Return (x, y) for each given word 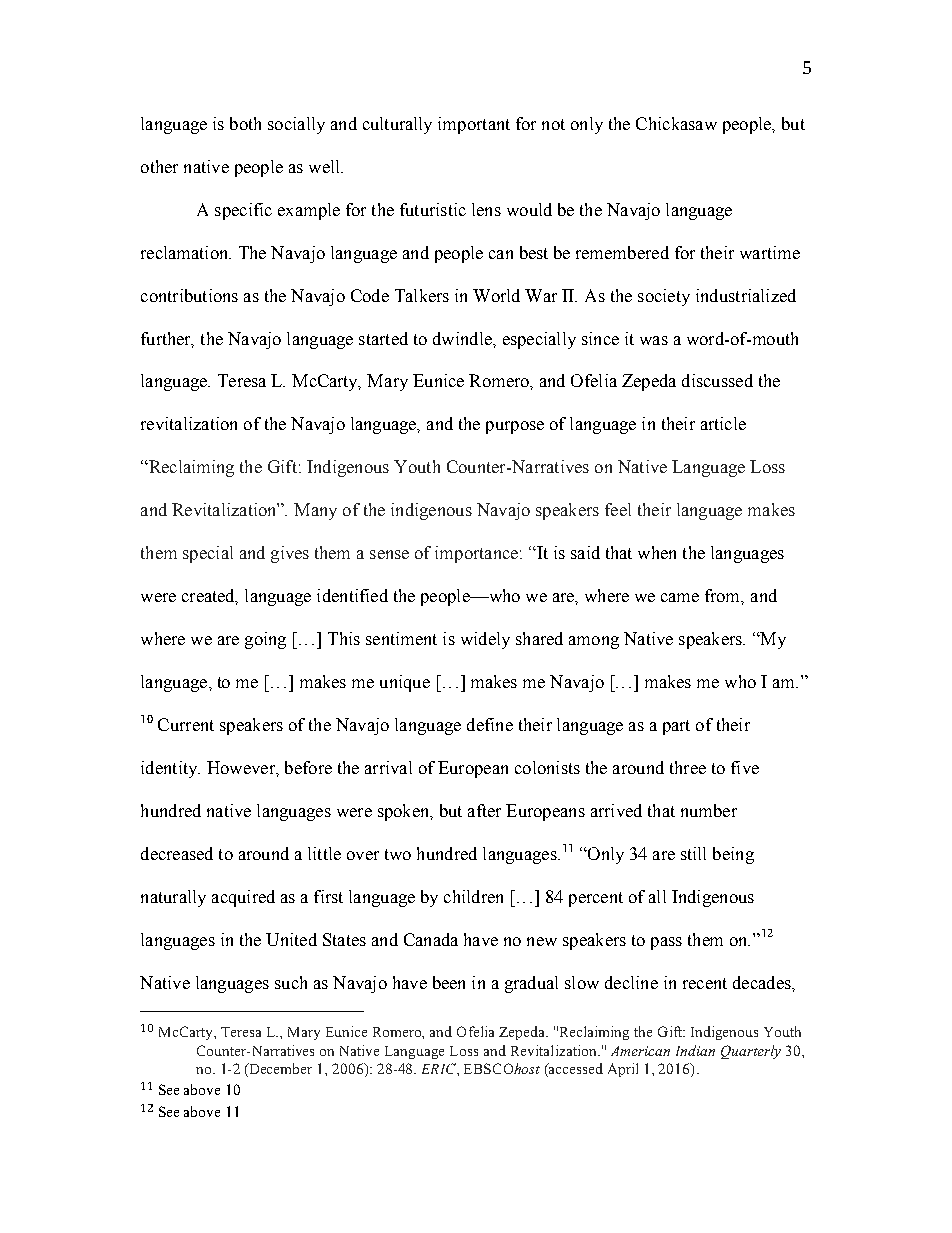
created (210, 597)
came (680, 597)
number (709, 810)
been (449, 982)
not (553, 124)
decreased (177, 853)
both (245, 123)
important (474, 125)
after (484, 810)
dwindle (463, 338)
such (291, 982)
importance (478, 554)
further (167, 339)
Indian (695, 1050)
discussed (717, 380)
